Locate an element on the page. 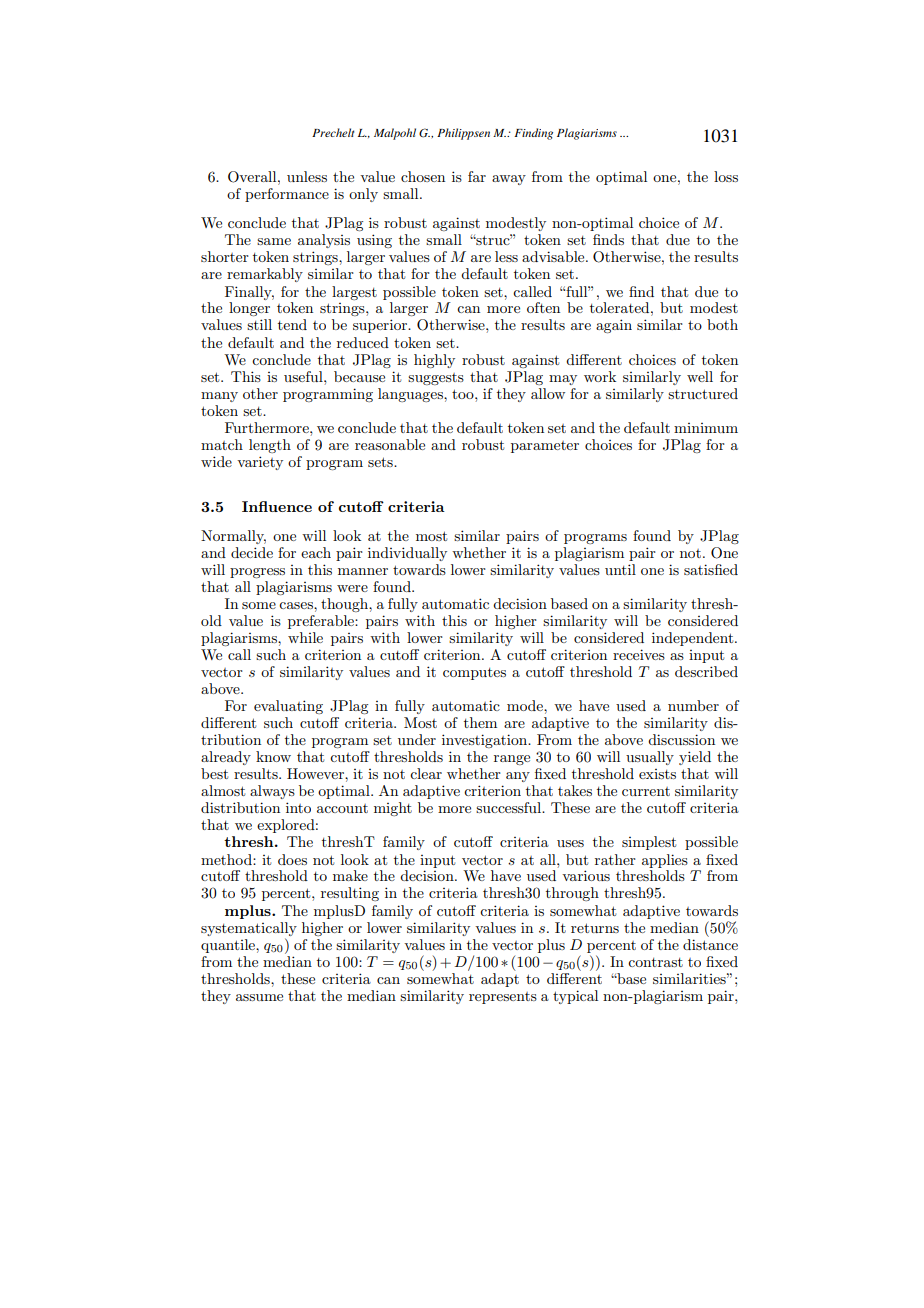 This page has height=1308, width=924. assume is located at coordinates (259, 997).
